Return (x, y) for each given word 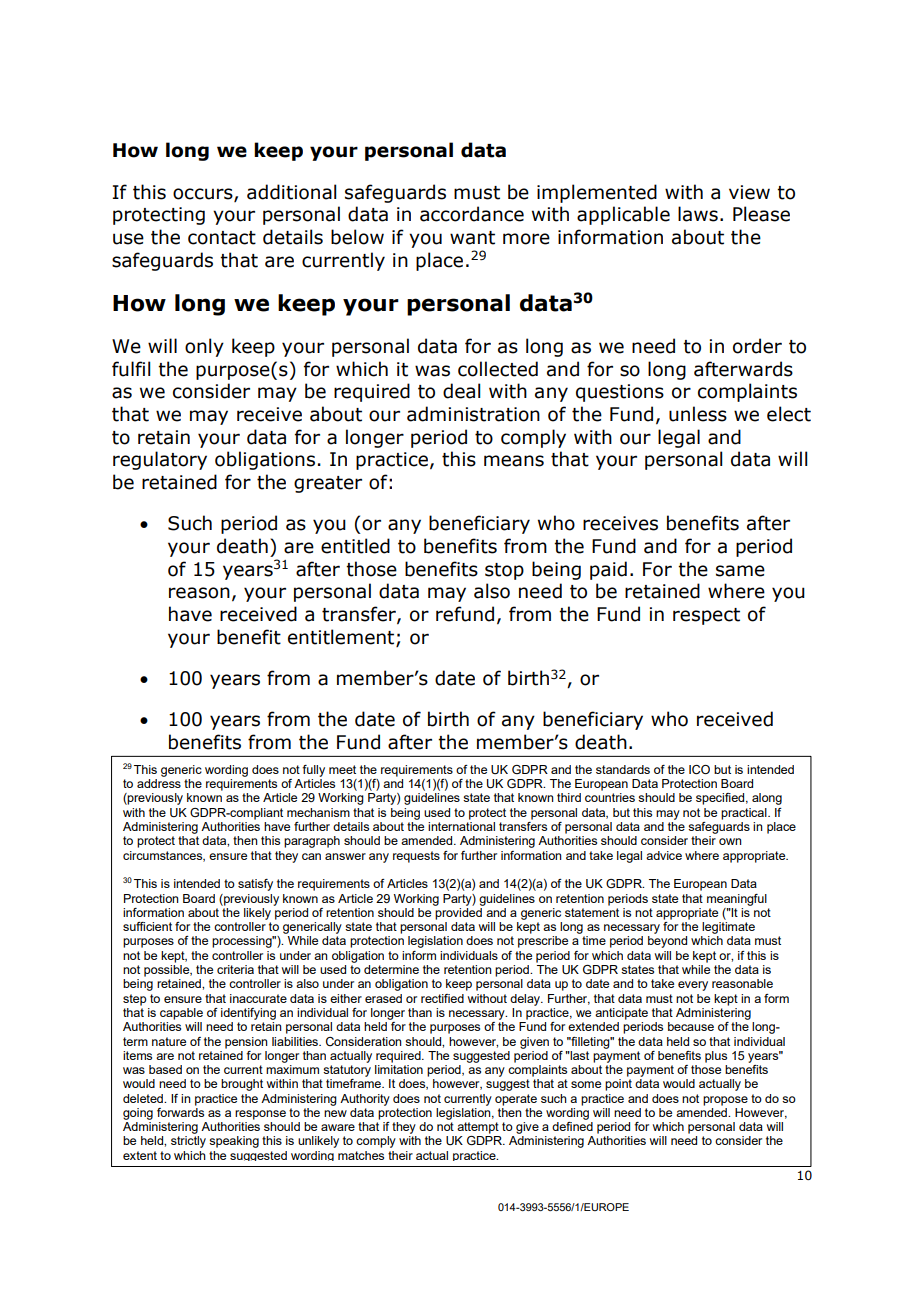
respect (706, 616)
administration (473, 414)
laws (698, 214)
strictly (188, 1142)
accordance (472, 214)
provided (459, 912)
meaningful (737, 900)
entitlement (342, 637)
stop (504, 571)
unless (698, 414)
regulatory (160, 460)
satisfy (255, 885)
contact (222, 238)
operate (516, 1100)
